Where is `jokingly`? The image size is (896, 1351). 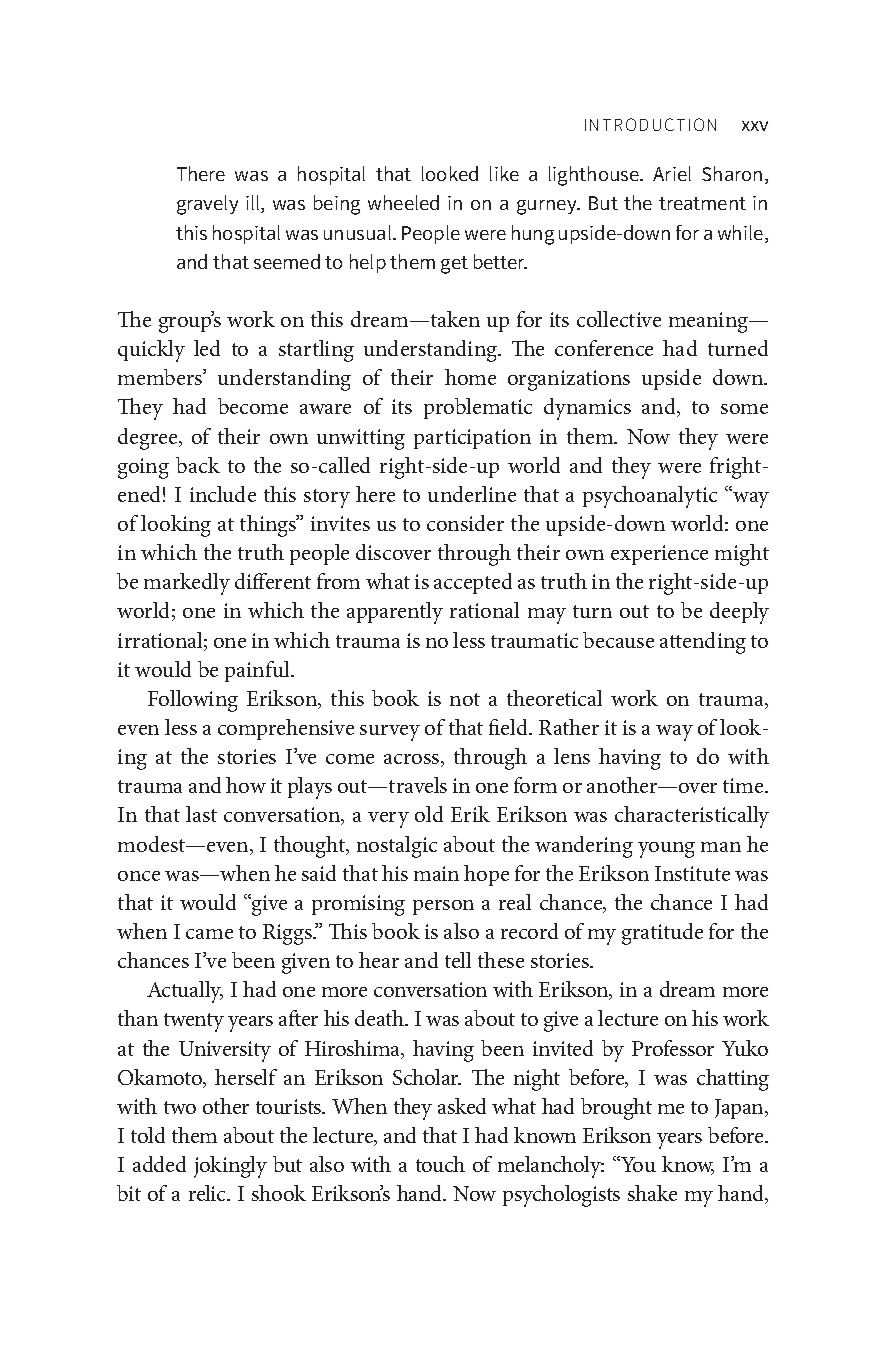 jokingly is located at coordinates (230, 1167).
